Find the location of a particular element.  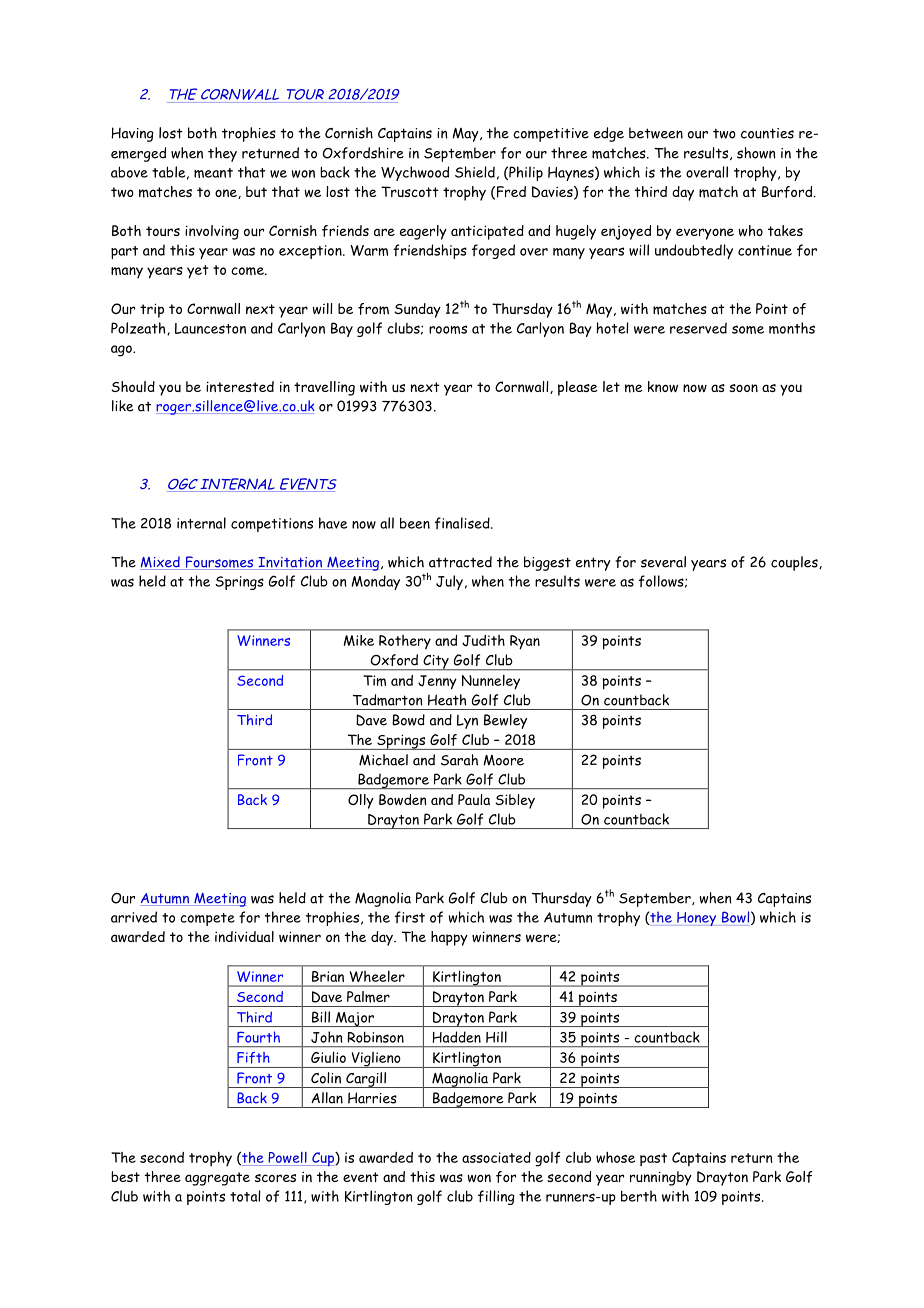

past is located at coordinates (653, 1160).
